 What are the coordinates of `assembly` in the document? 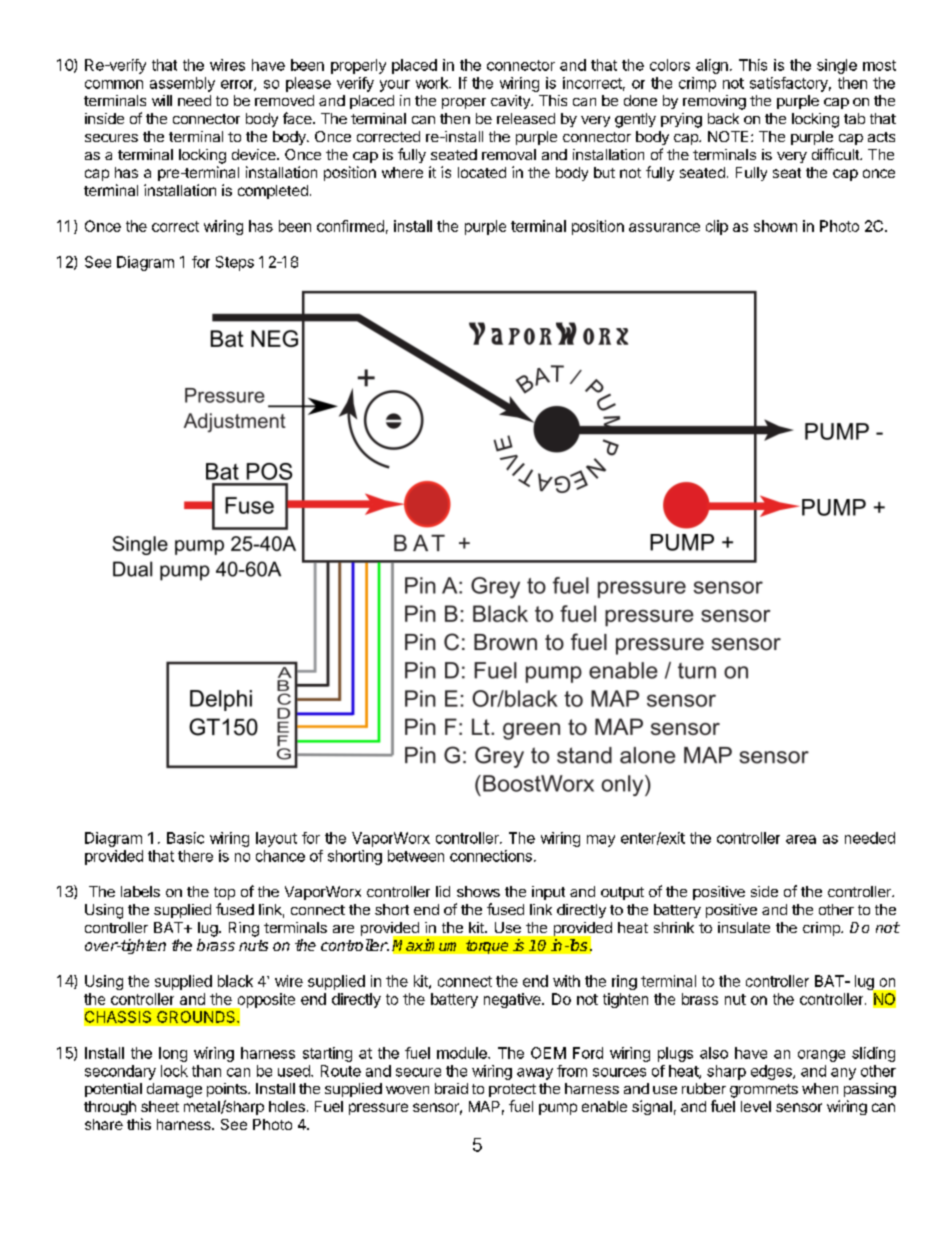 It's located at (182, 84).
